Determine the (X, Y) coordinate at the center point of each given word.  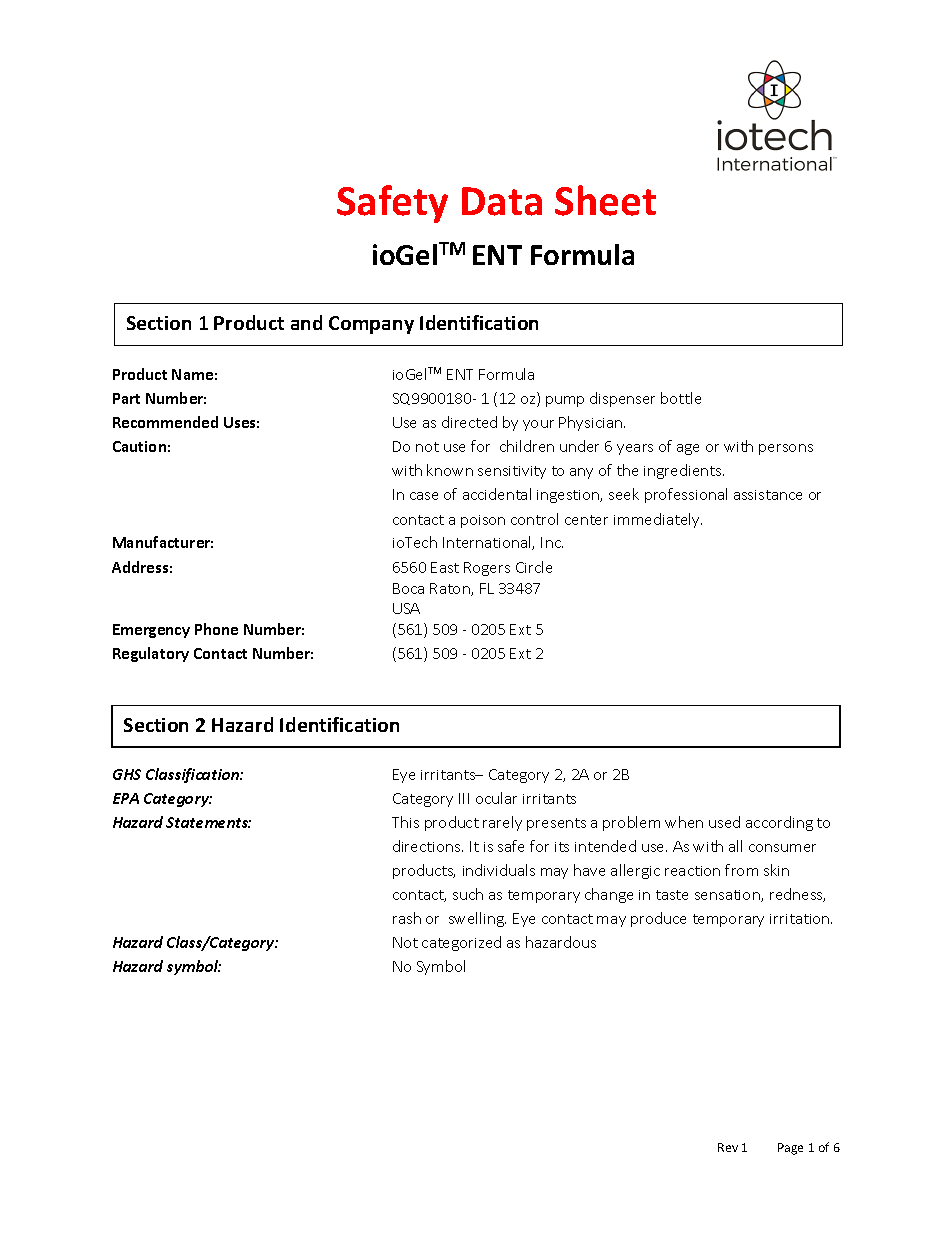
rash (407, 918)
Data (502, 201)
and (306, 322)
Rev (728, 1147)
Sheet (605, 200)
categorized (461, 943)
